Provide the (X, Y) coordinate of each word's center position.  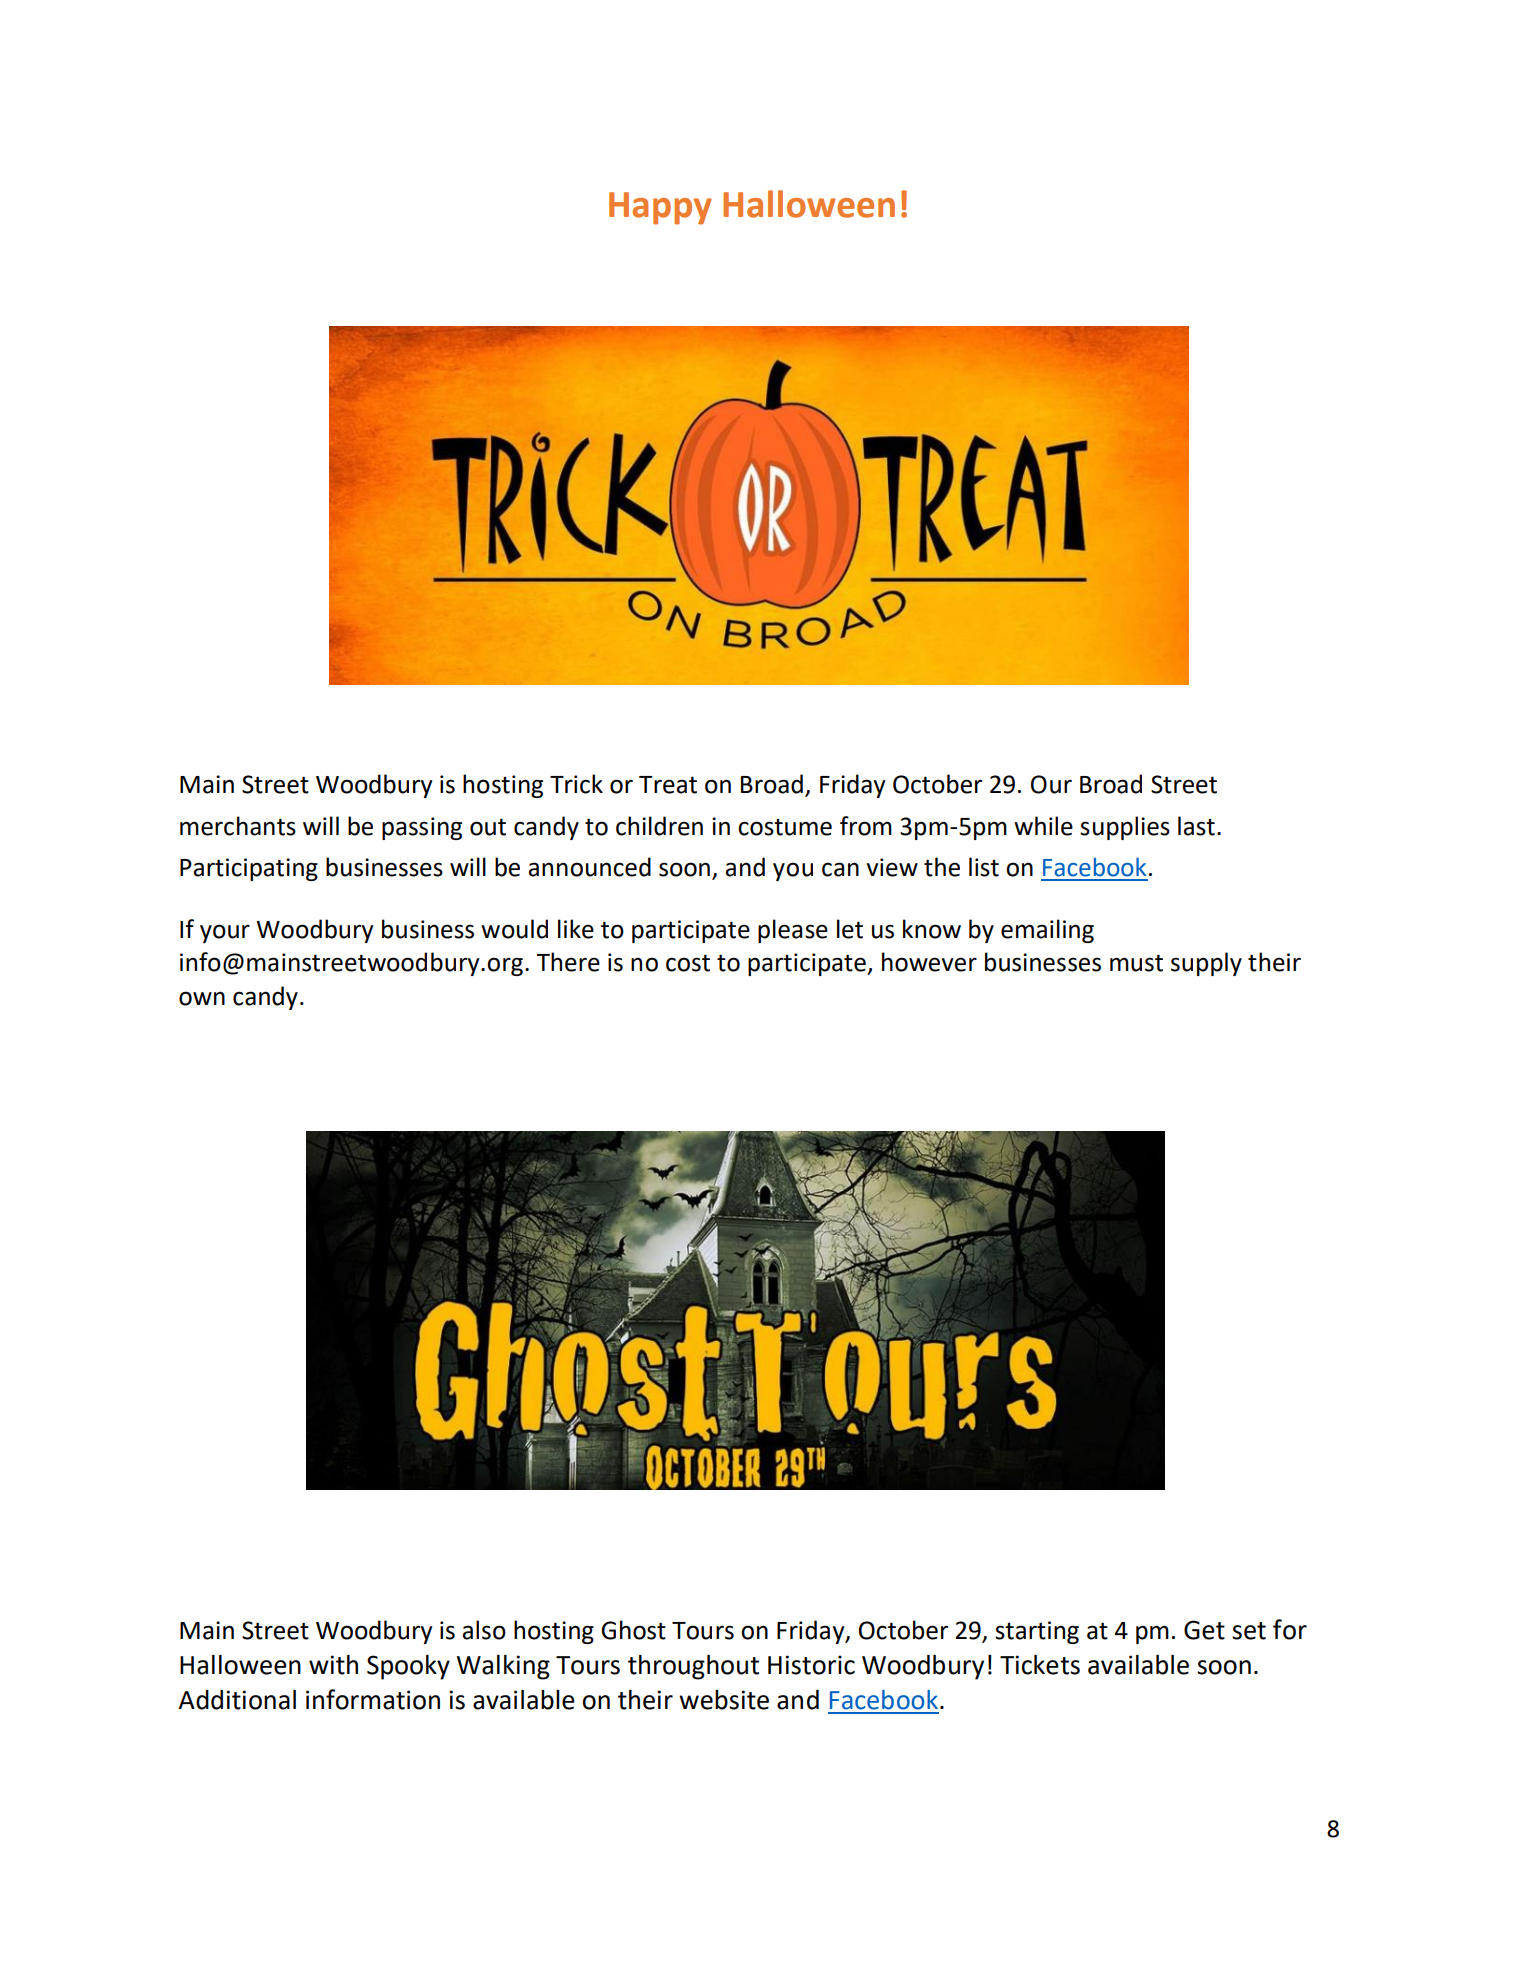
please (793, 931)
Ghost (633, 1630)
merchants (238, 826)
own (202, 998)
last (1196, 826)
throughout (693, 1667)
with (333, 1665)
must (1136, 963)
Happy (660, 208)
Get (1204, 1630)
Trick (576, 784)
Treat (668, 785)
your (225, 933)
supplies (1125, 828)
